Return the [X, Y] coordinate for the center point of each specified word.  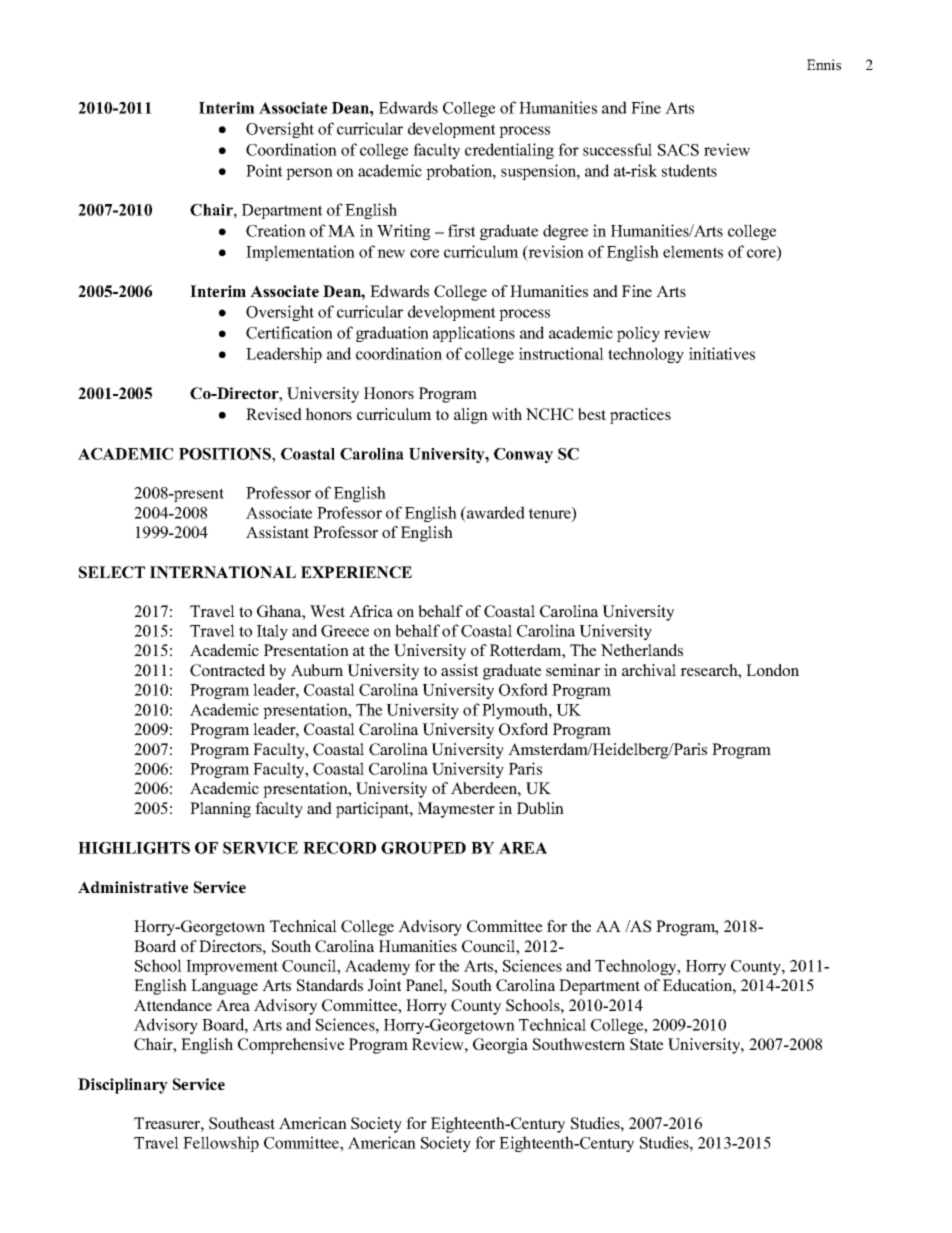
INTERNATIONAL [223, 572]
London [772, 670]
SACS [678, 150]
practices [640, 416]
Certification [289, 332]
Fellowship [221, 1144]
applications [474, 334]
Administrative [133, 887]
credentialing [509, 151]
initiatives [722, 353]
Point [264, 170]
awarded [495, 512]
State [646, 1044]
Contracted [227, 670]
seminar [573, 670]
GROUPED [423, 848]
